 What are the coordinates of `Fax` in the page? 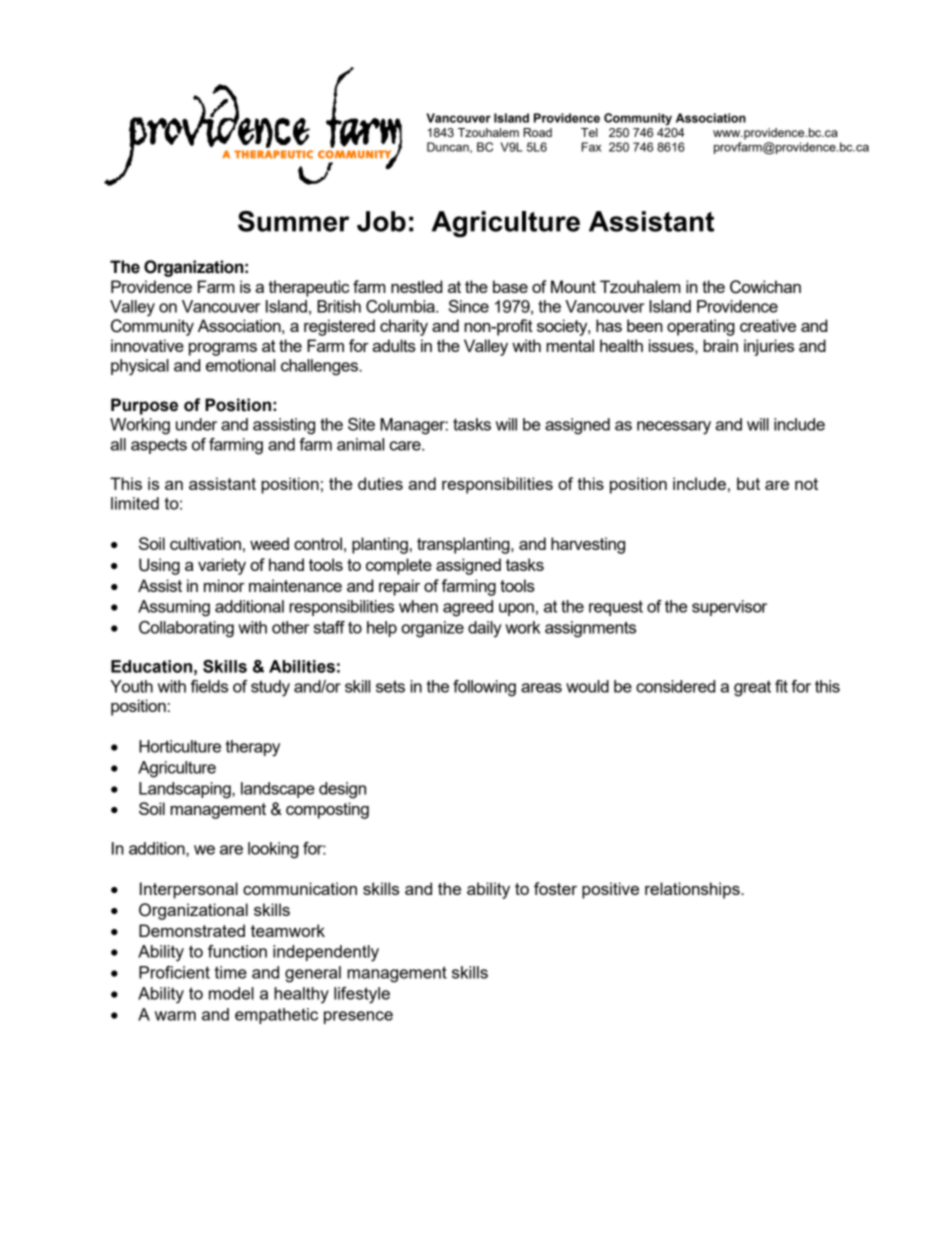 It's located at (591, 147).
